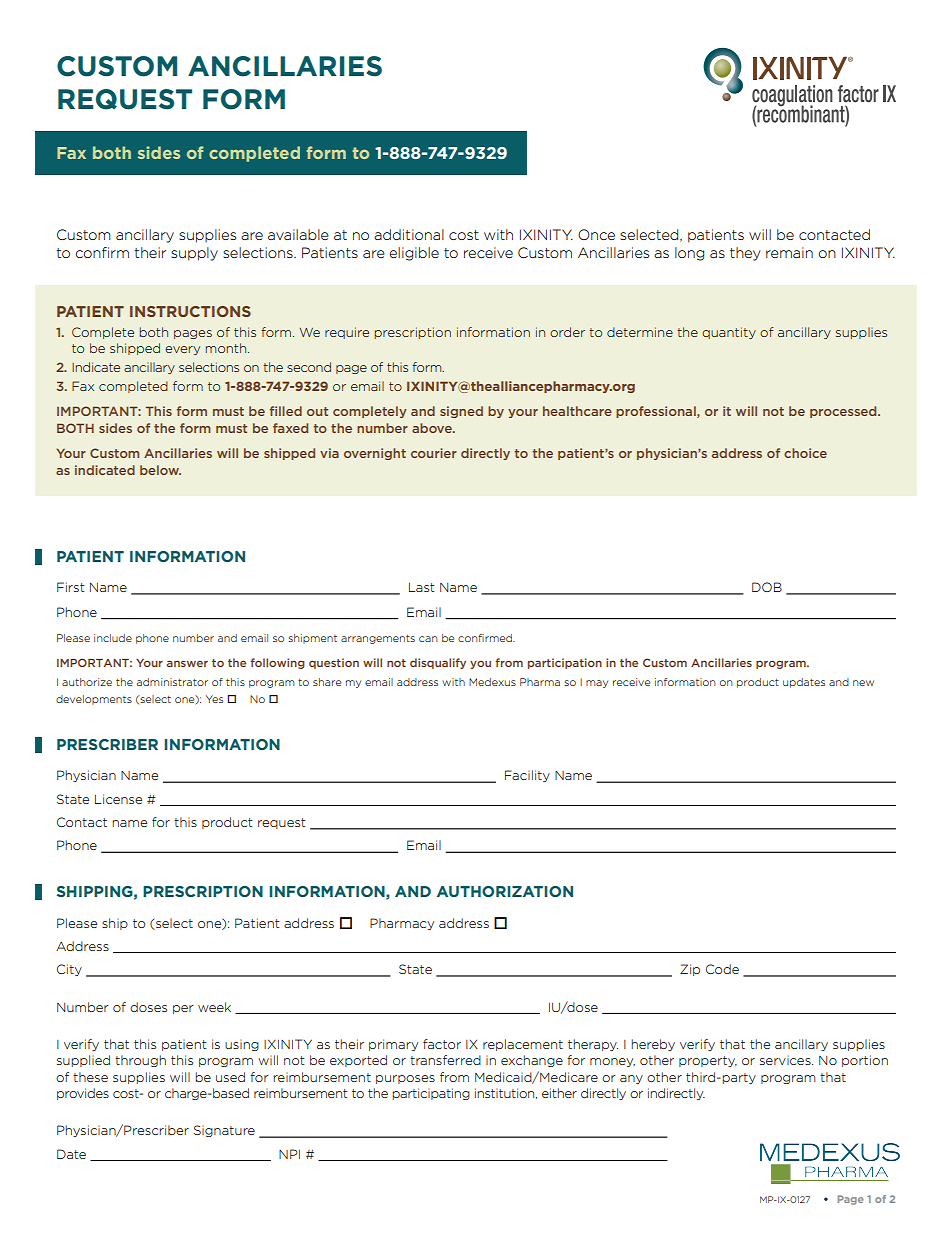  What do you see at coordinates (414, 254) in the screenshot?
I see `eligible` at bounding box center [414, 254].
